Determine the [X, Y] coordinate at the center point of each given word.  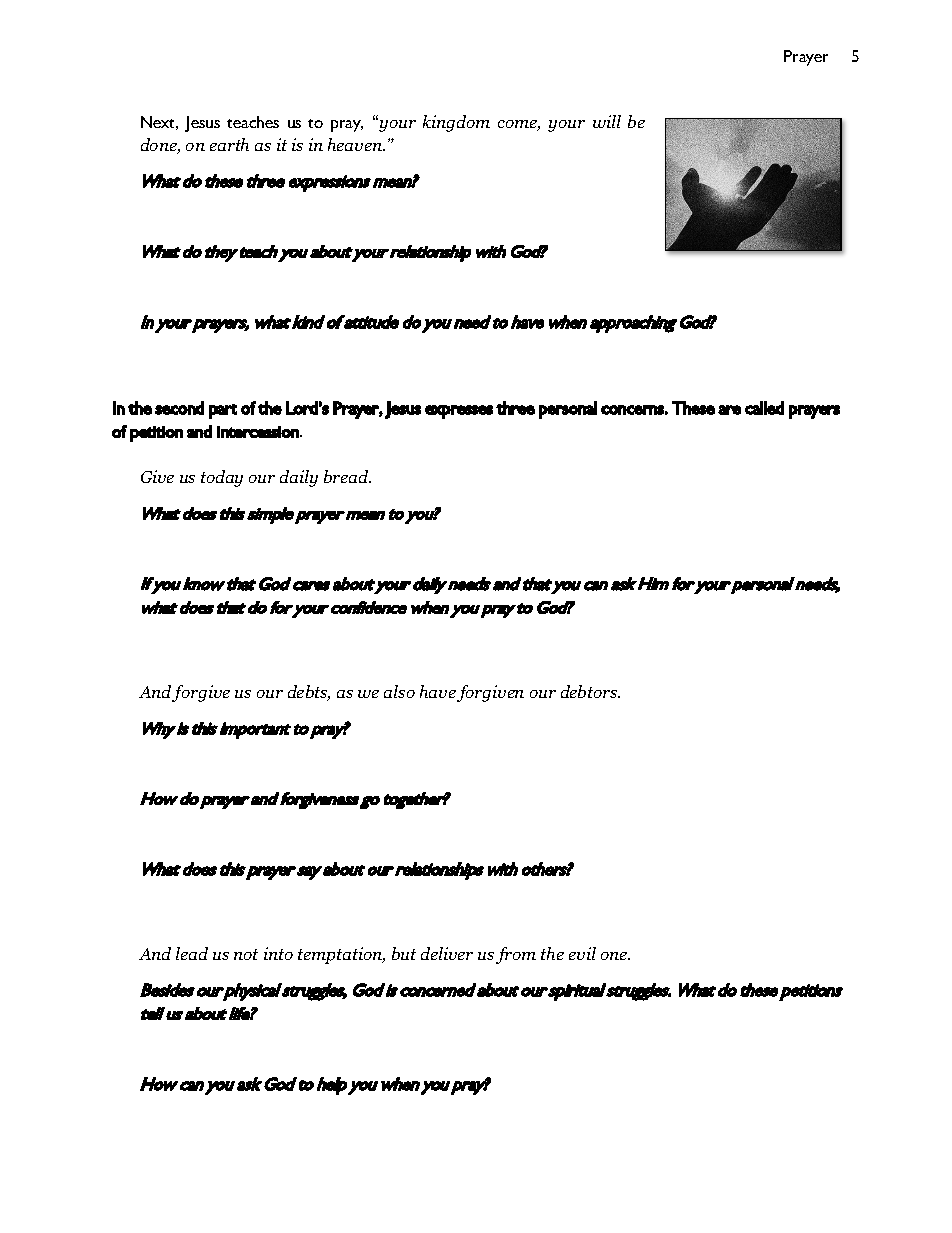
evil [582, 953]
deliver [447, 953]
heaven [356, 144]
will [607, 121]
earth [229, 144]
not [246, 954]
